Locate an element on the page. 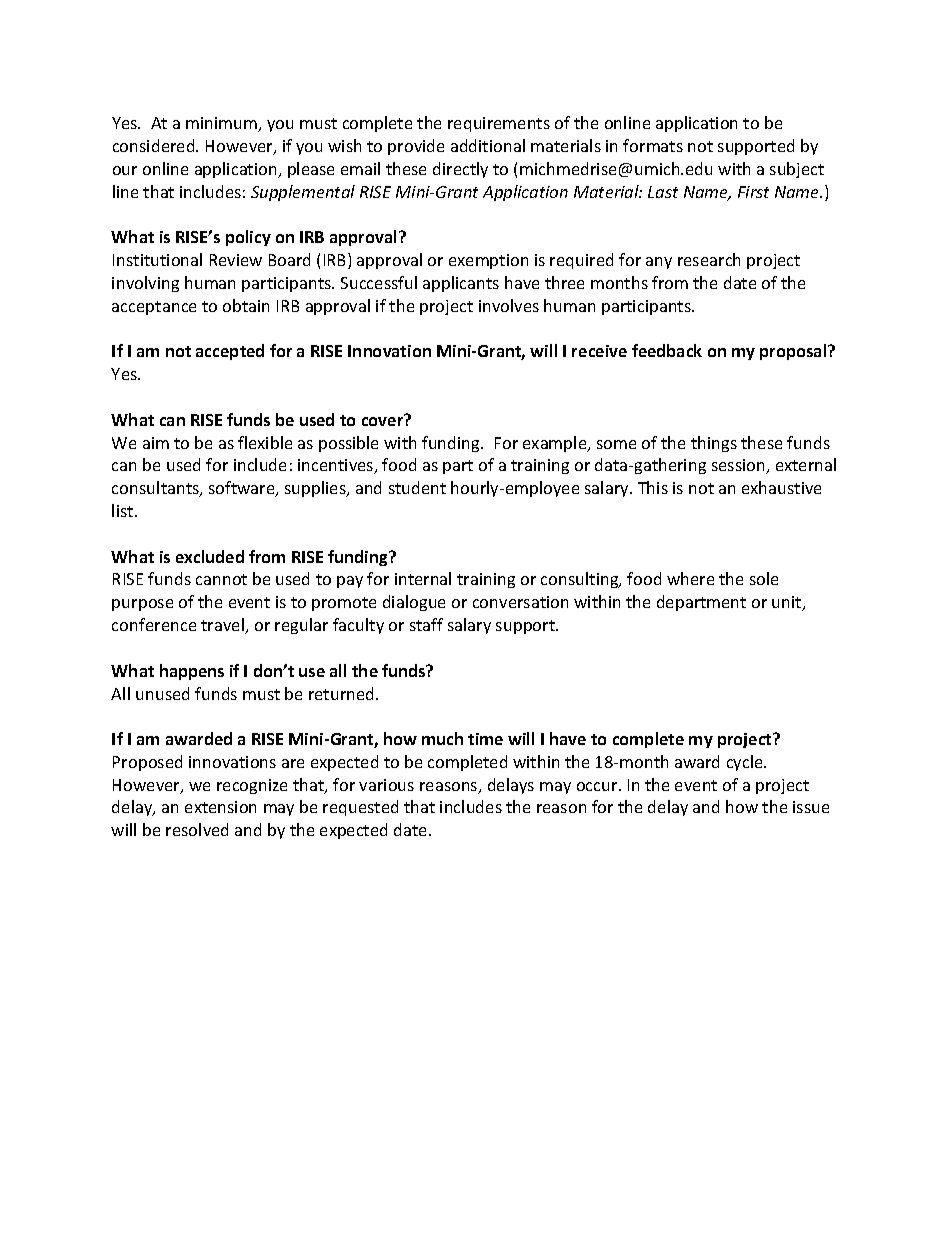 The height and width of the document is (1233, 952). student is located at coordinates (417, 487).
